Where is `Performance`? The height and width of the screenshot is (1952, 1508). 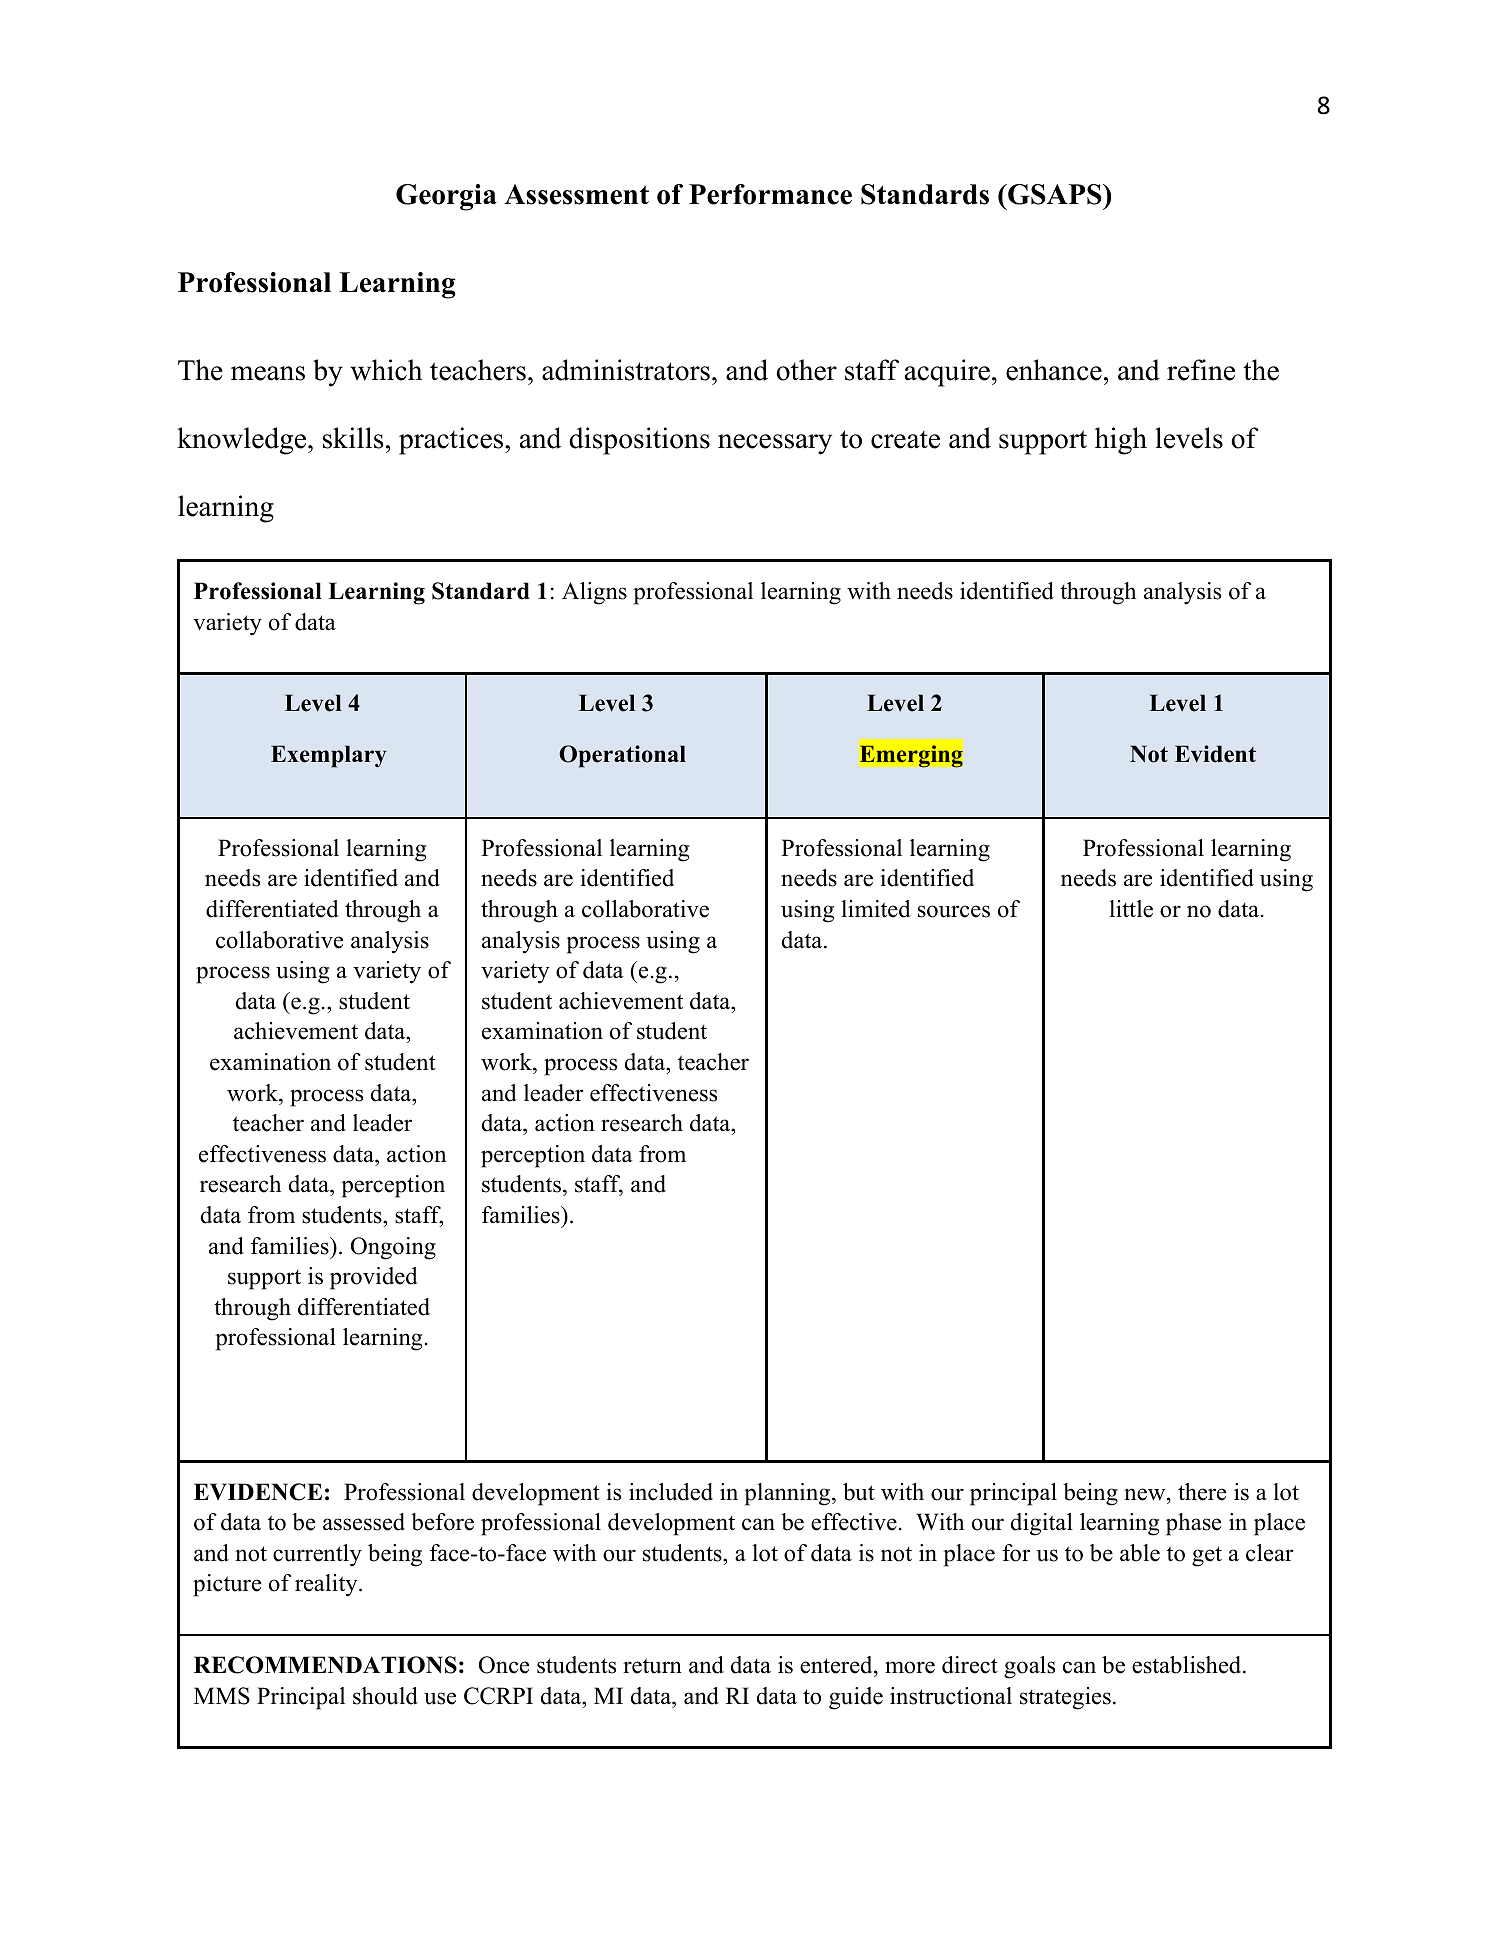
Performance is located at coordinates (770, 194).
